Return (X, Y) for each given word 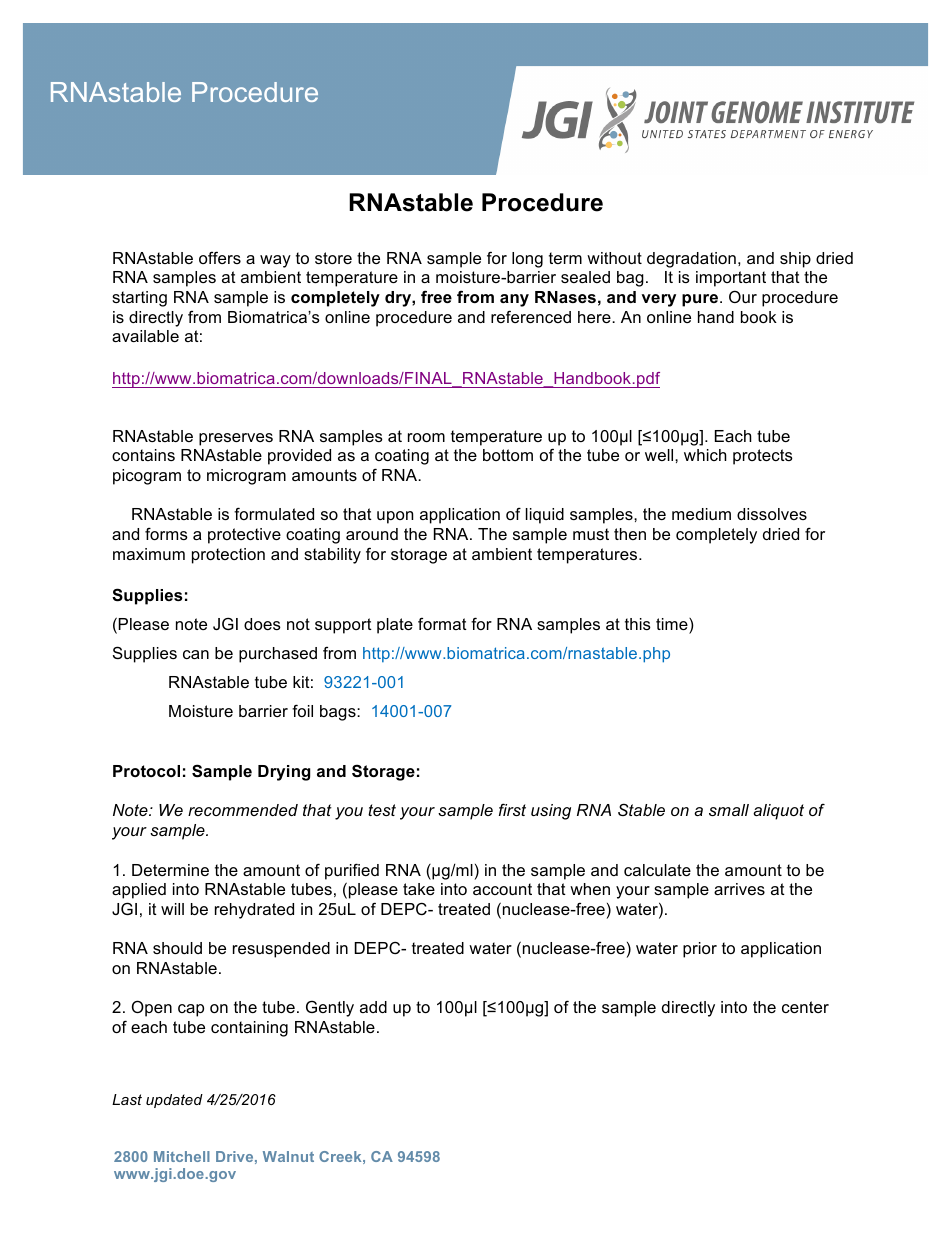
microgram (246, 477)
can (196, 654)
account (502, 889)
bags (339, 713)
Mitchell (182, 1156)
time (673, 624)
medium (701, 514)
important (731, 279)
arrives (739, 889)
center (805, 1007)
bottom (508, 455)
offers (220, 257)
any (514, 300)
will (172, 909)
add (373, 1007)
